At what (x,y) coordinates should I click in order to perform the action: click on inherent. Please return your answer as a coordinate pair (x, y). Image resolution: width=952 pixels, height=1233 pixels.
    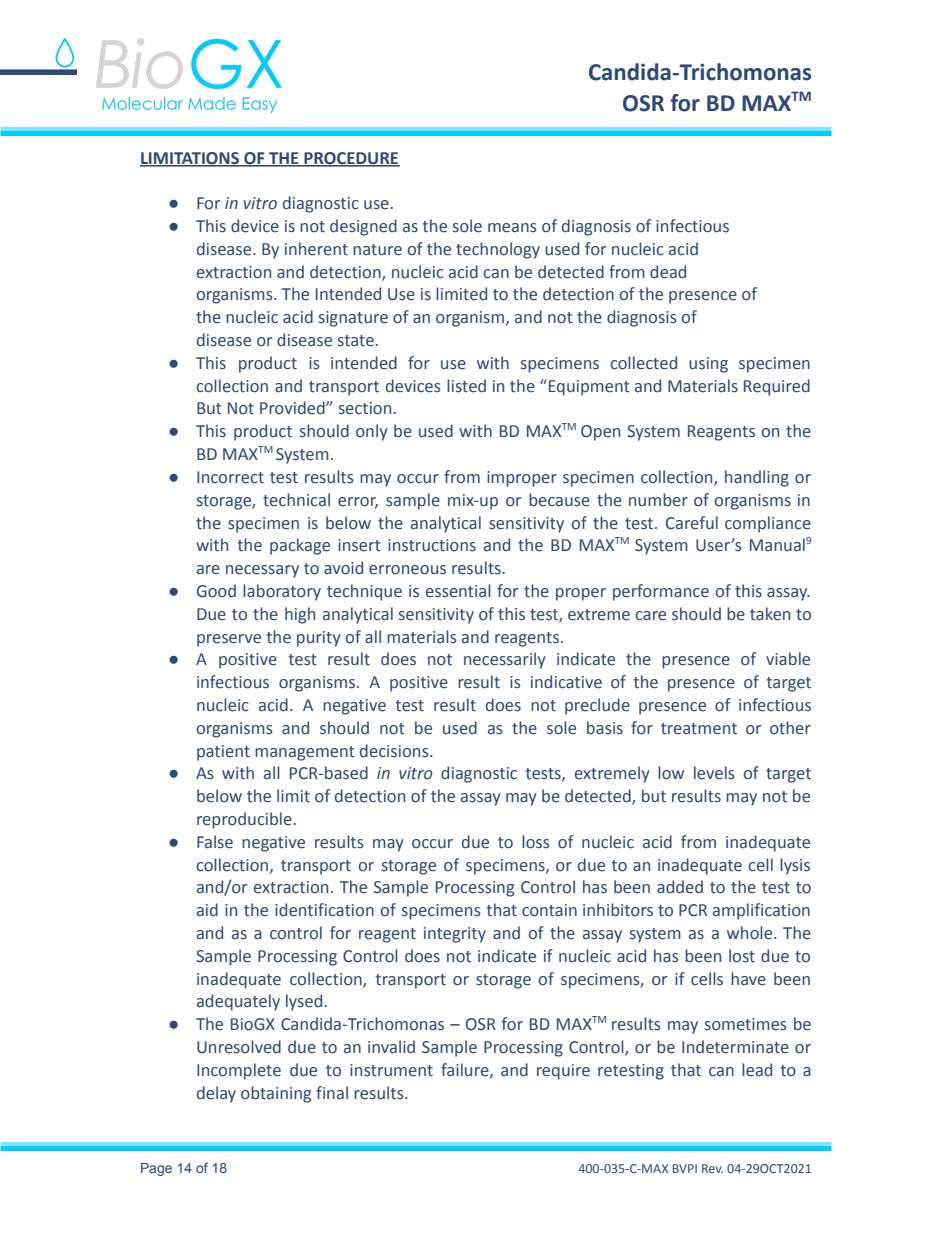
    Looking at the image, I should click on (316, 249).
